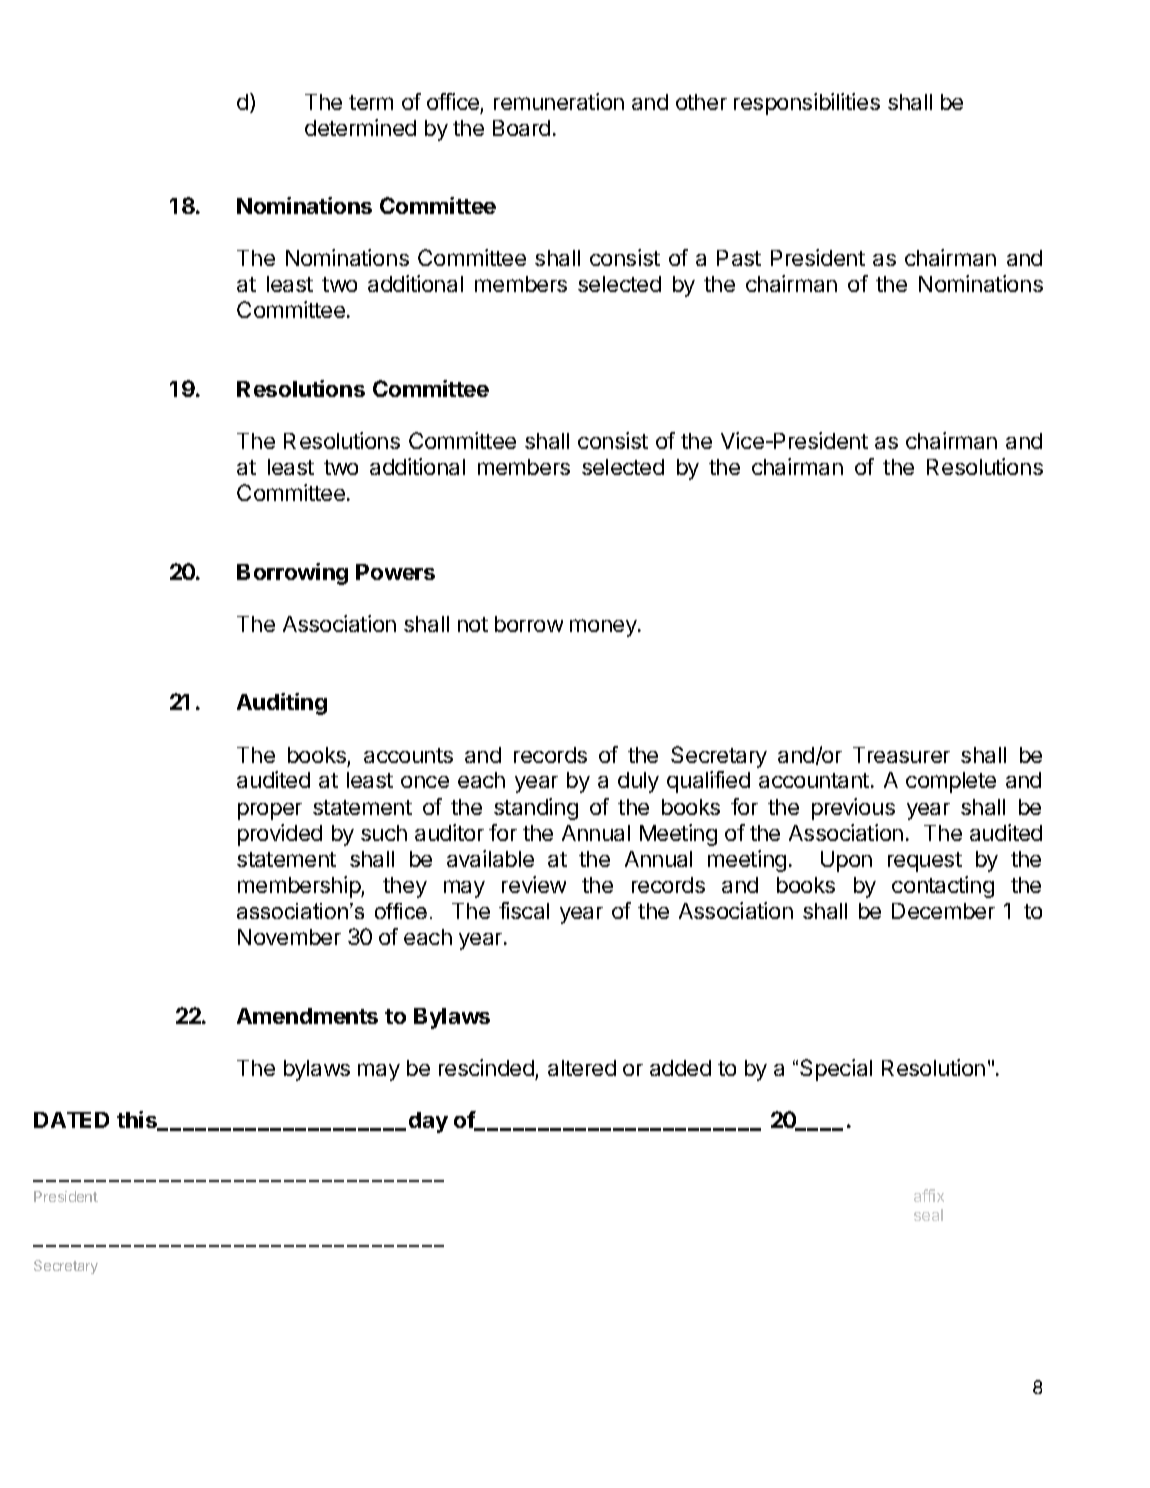 The height and width of the document is (1488, 1150). I want to click on remuneration, so click(559, 101).
